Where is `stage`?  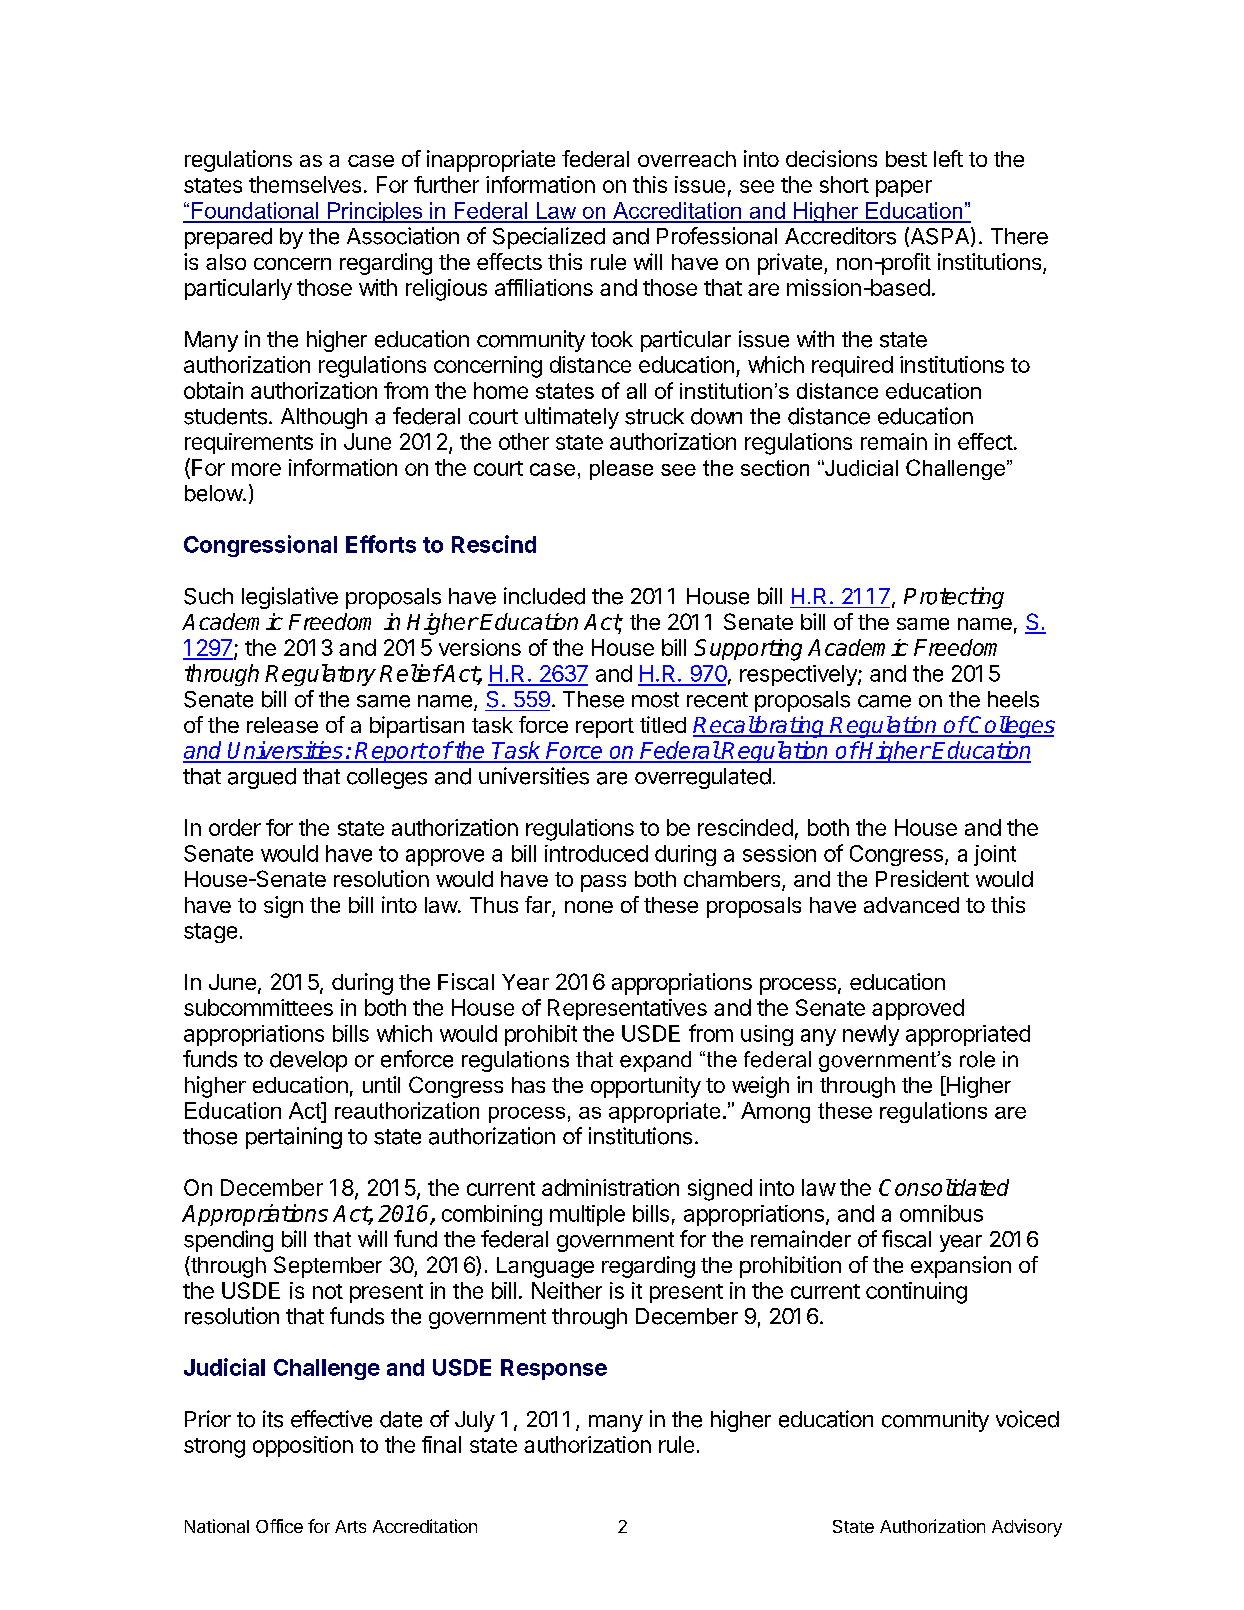
stage is located at coordinates (210, 933).
